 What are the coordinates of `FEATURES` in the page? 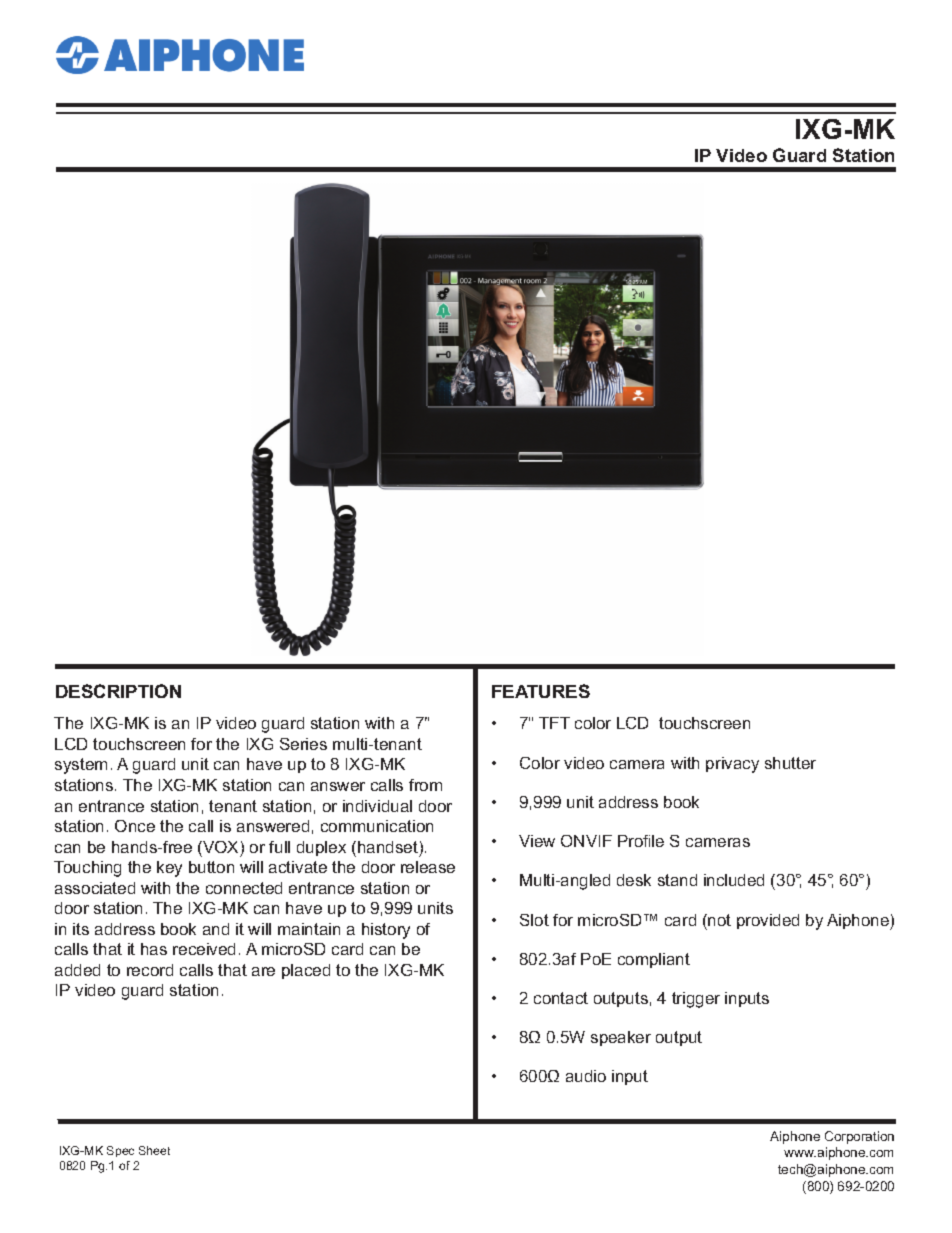 It's located at (541, 691).
